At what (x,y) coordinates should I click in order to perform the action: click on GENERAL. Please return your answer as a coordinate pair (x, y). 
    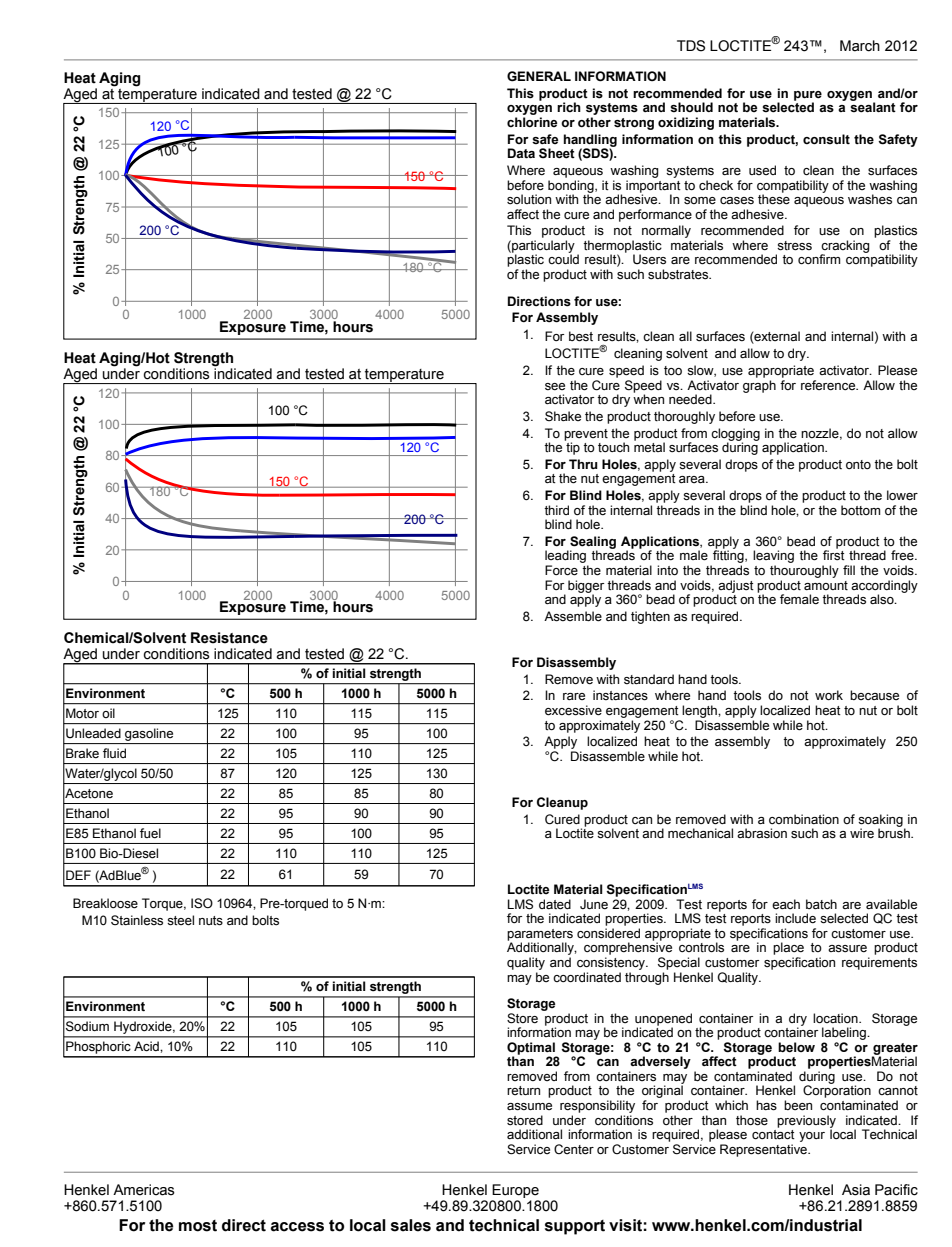
    Looking at the image, I should click on (539, 76).
